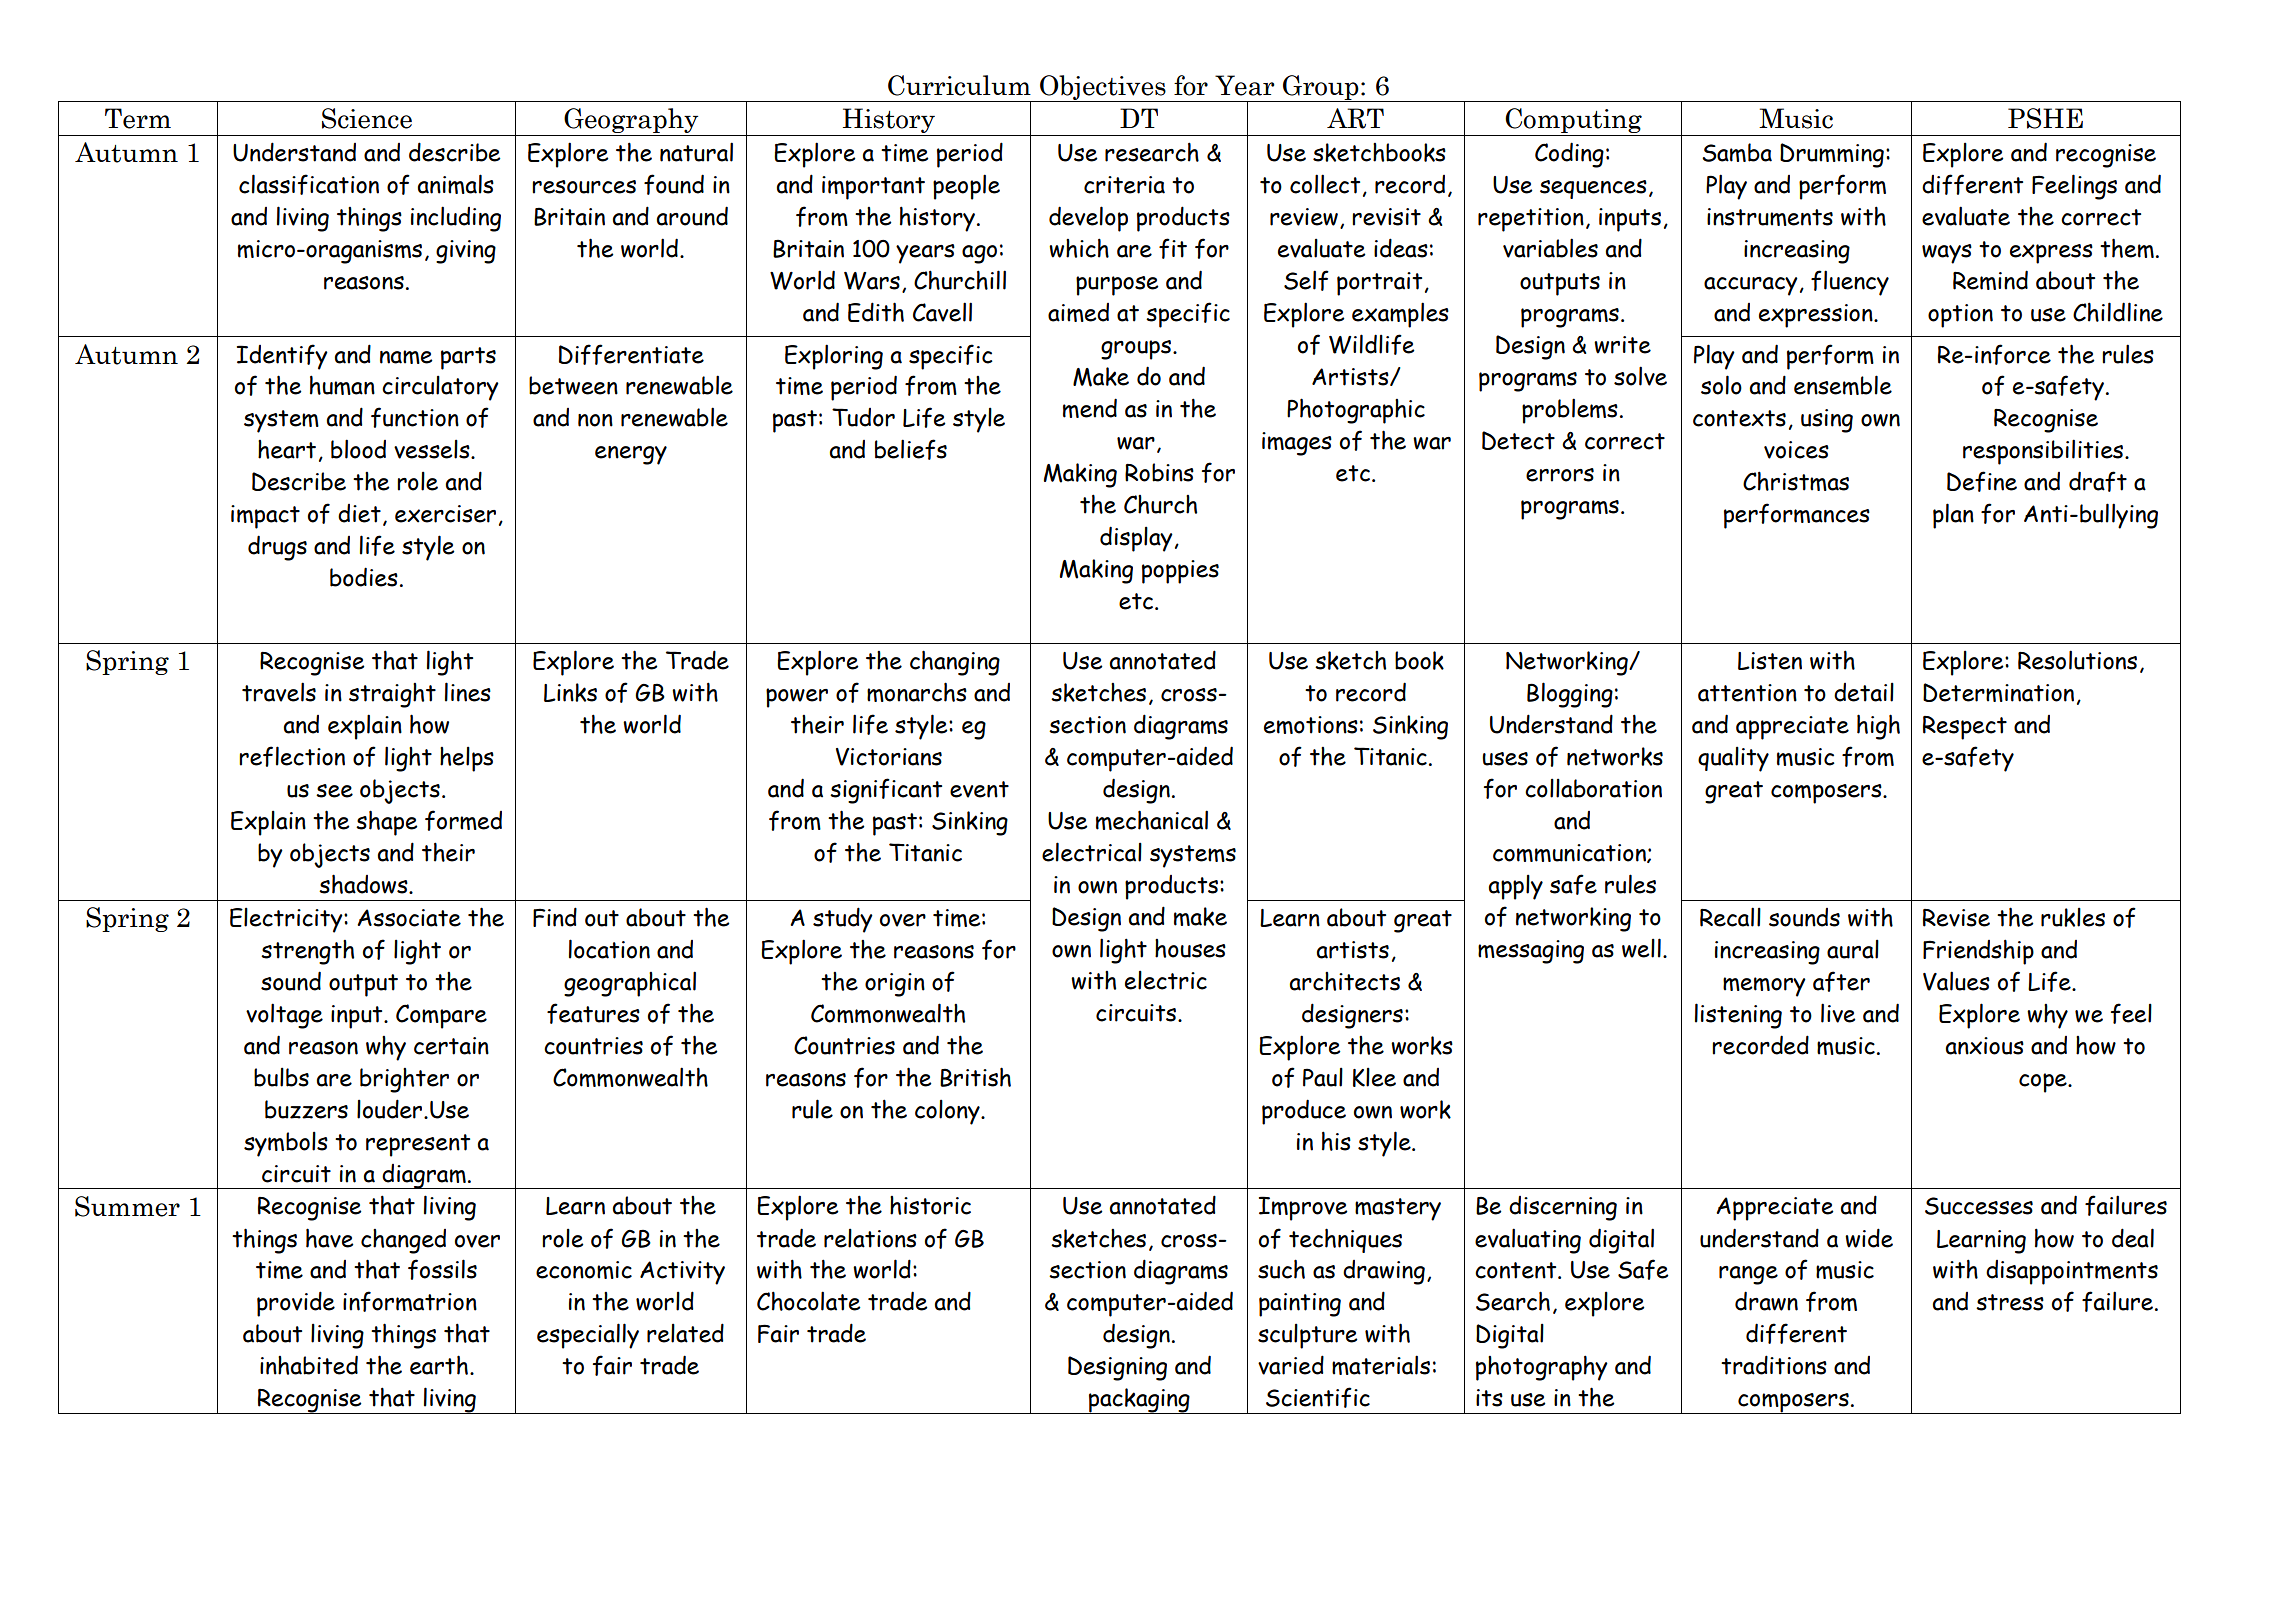 This screenshot has width=2276, height=1609. What do you see at coordinates (1311, 725) in the screenshot?
I see `emotions` at bounding box center [1311, 725].
